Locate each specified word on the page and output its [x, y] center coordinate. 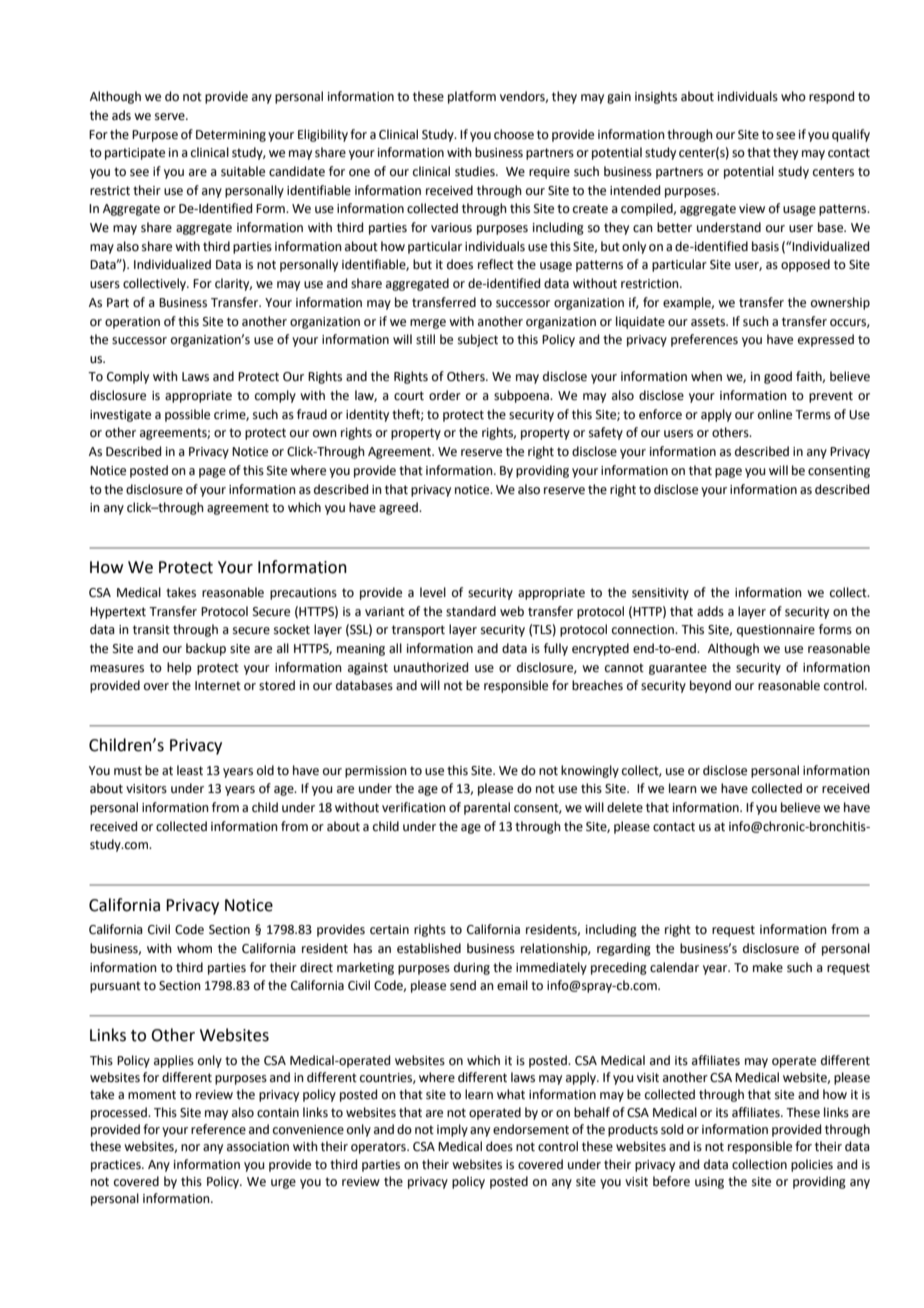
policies [812, 1165]
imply [452, 1130]
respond [831, 97]
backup [206, 649]
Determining [231, 136]
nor [190, 1148]
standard [471, 611]
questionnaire [776, 631]
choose [514, 134]
